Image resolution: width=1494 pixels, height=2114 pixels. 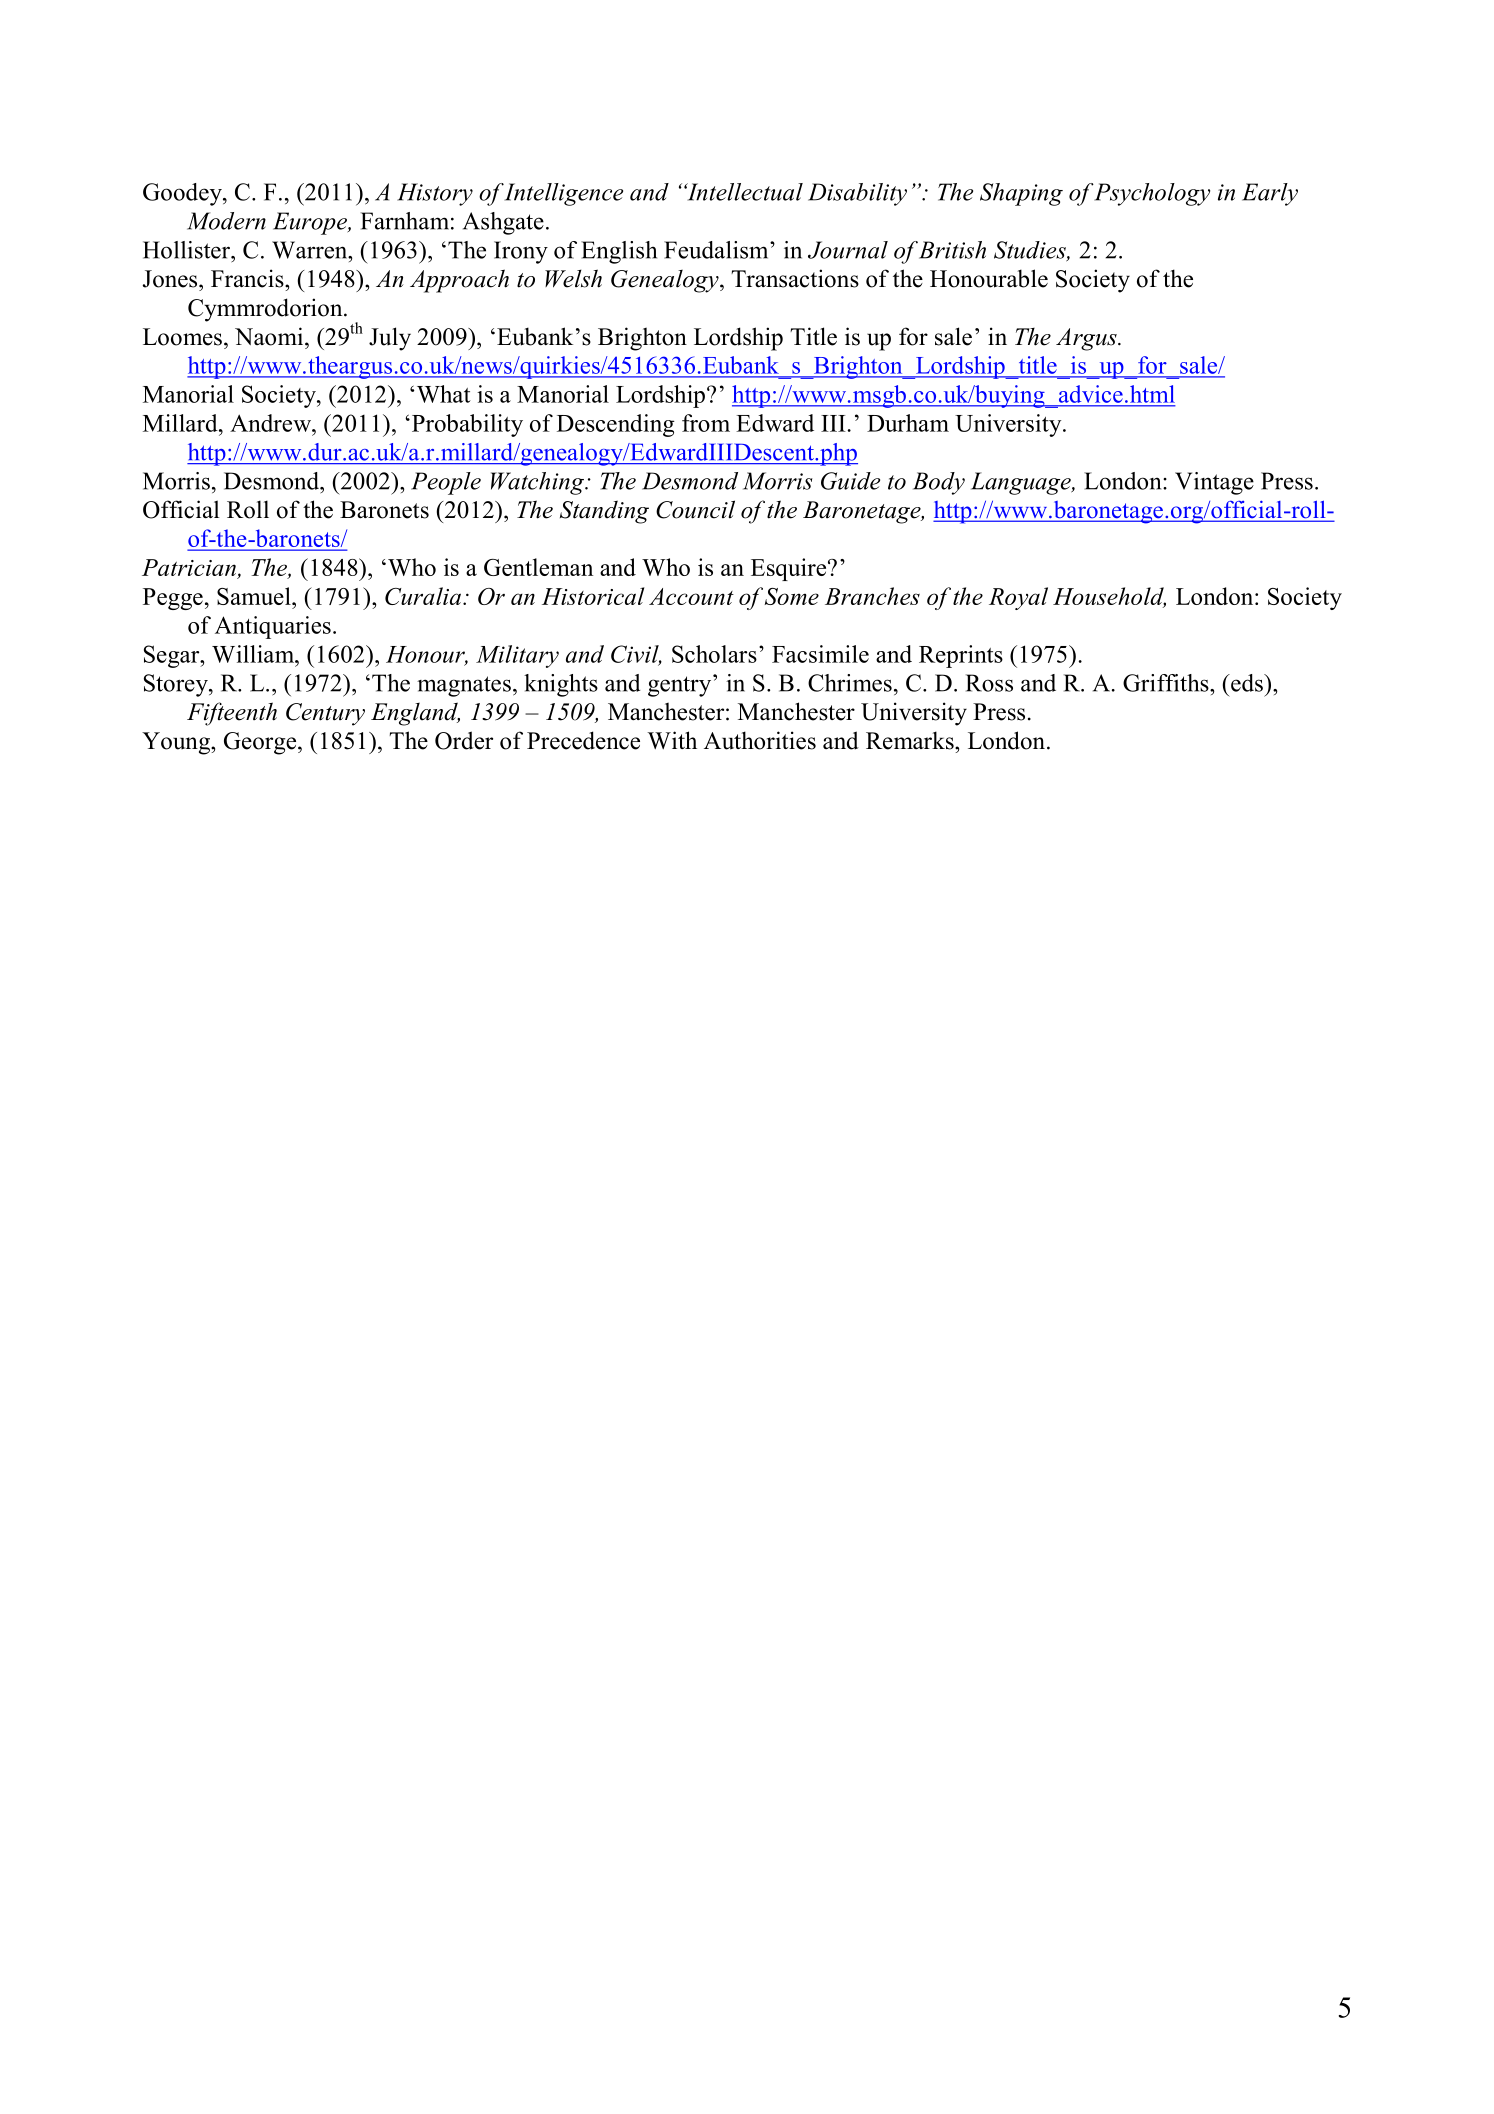 What do you see at coordinates (311, 223) in the image?
I see `Europe` at bounding box center [311, 223].
